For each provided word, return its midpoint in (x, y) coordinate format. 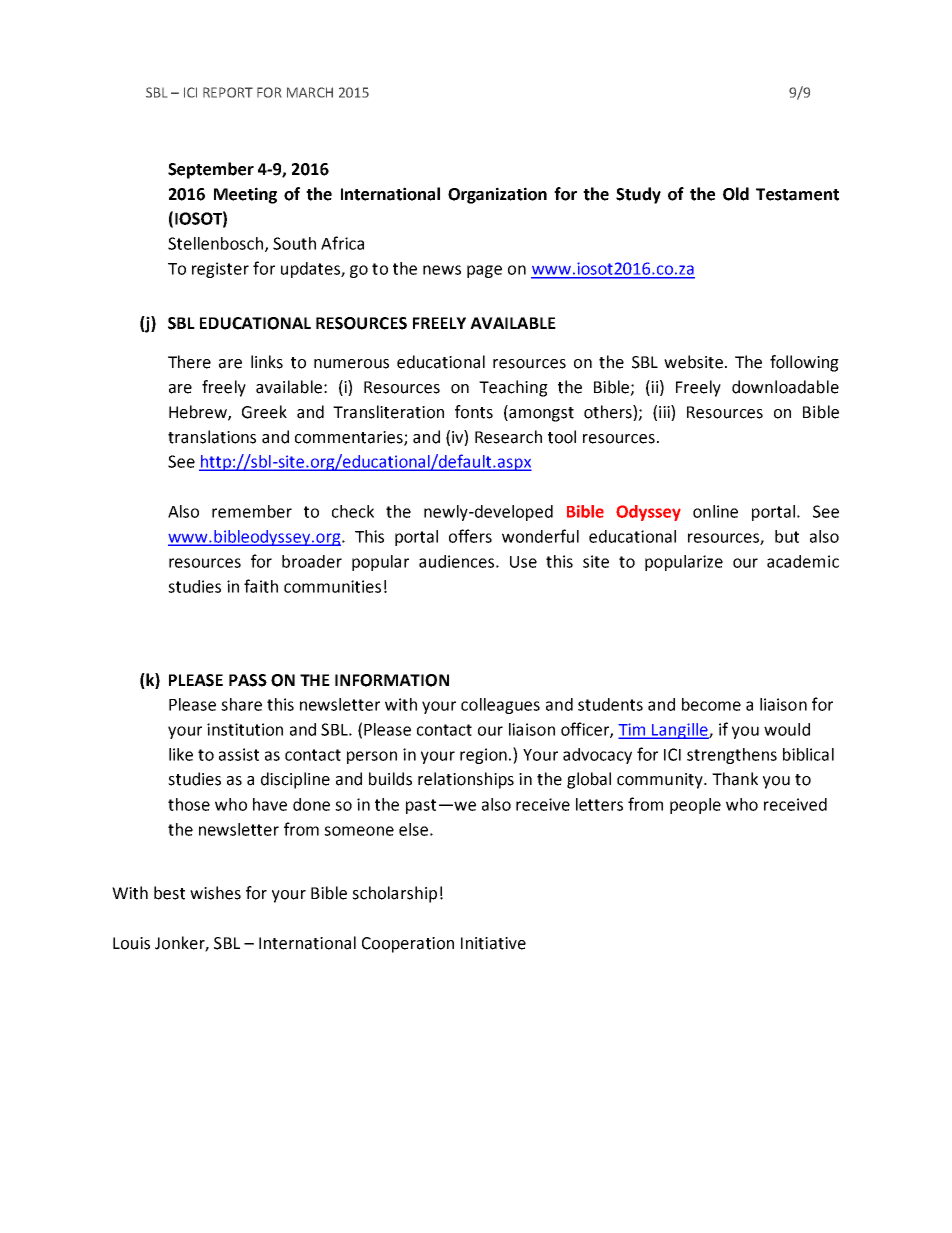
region (483, 756)
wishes (215, 893)
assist (239, 754)
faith (261, 586)
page (484, 271)
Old (736, 194)
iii (665, 411)
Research (508, 437)
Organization (497, 195)
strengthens (732, 756)
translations (212, 437)
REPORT (228, 92)
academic (803, 561)
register (220, 270)
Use (523, 562)
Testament (797, 194)
